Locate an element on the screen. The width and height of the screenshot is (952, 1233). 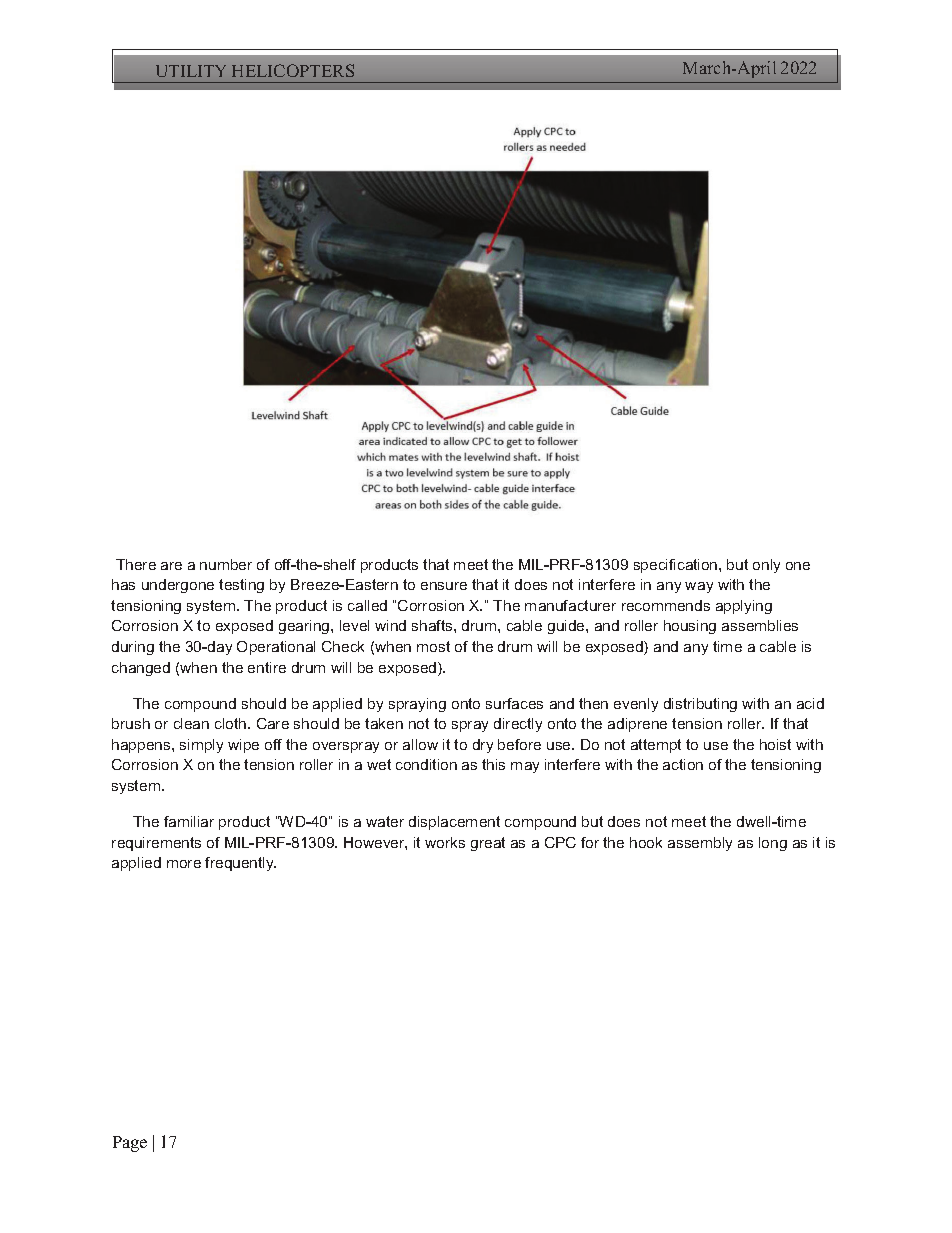
great is located at coordinates (488, 844).
